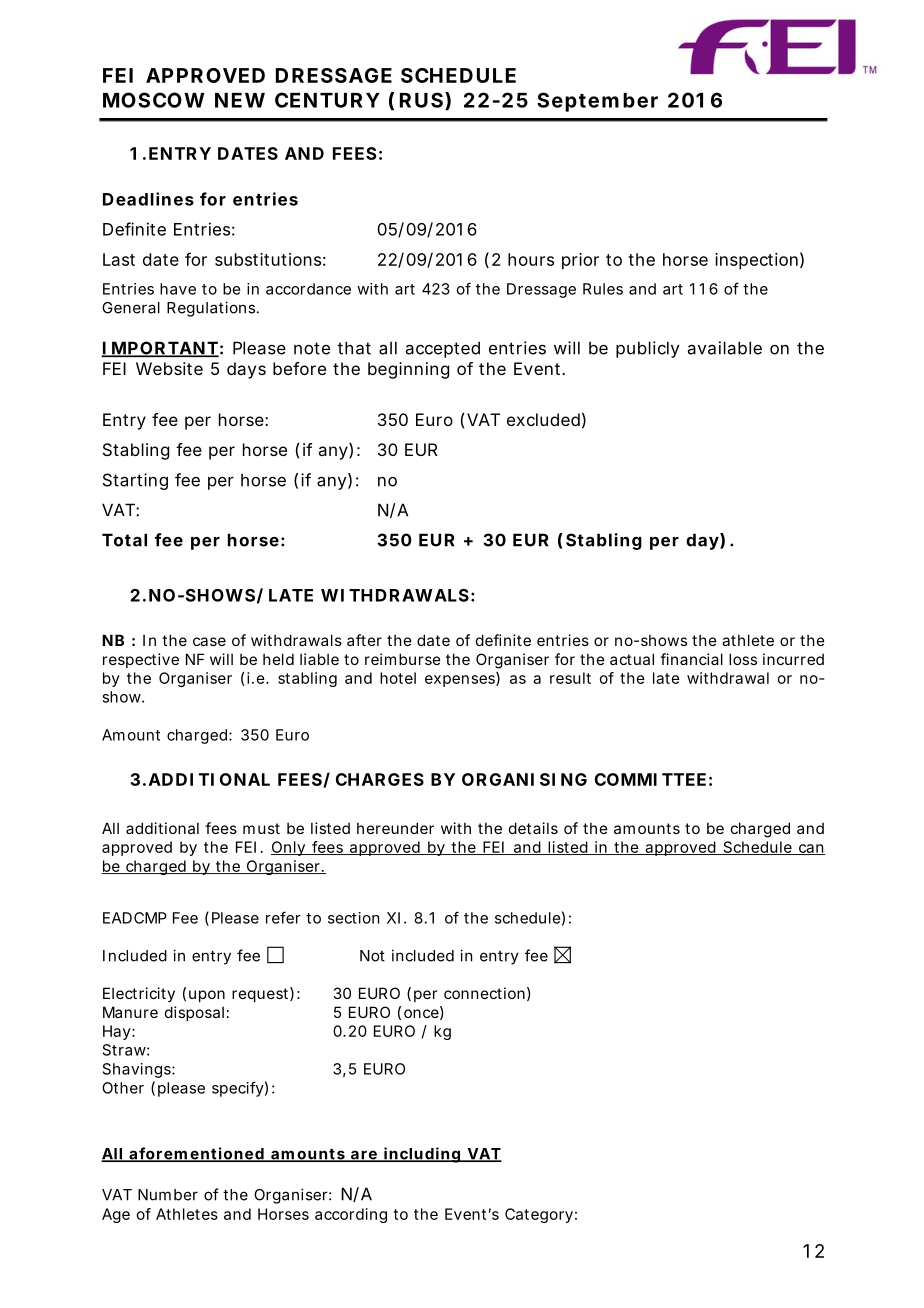  What do you see at coordinates (364, 1156) in the screenshot?
I see `are` at bounding box center [364, 1156].
